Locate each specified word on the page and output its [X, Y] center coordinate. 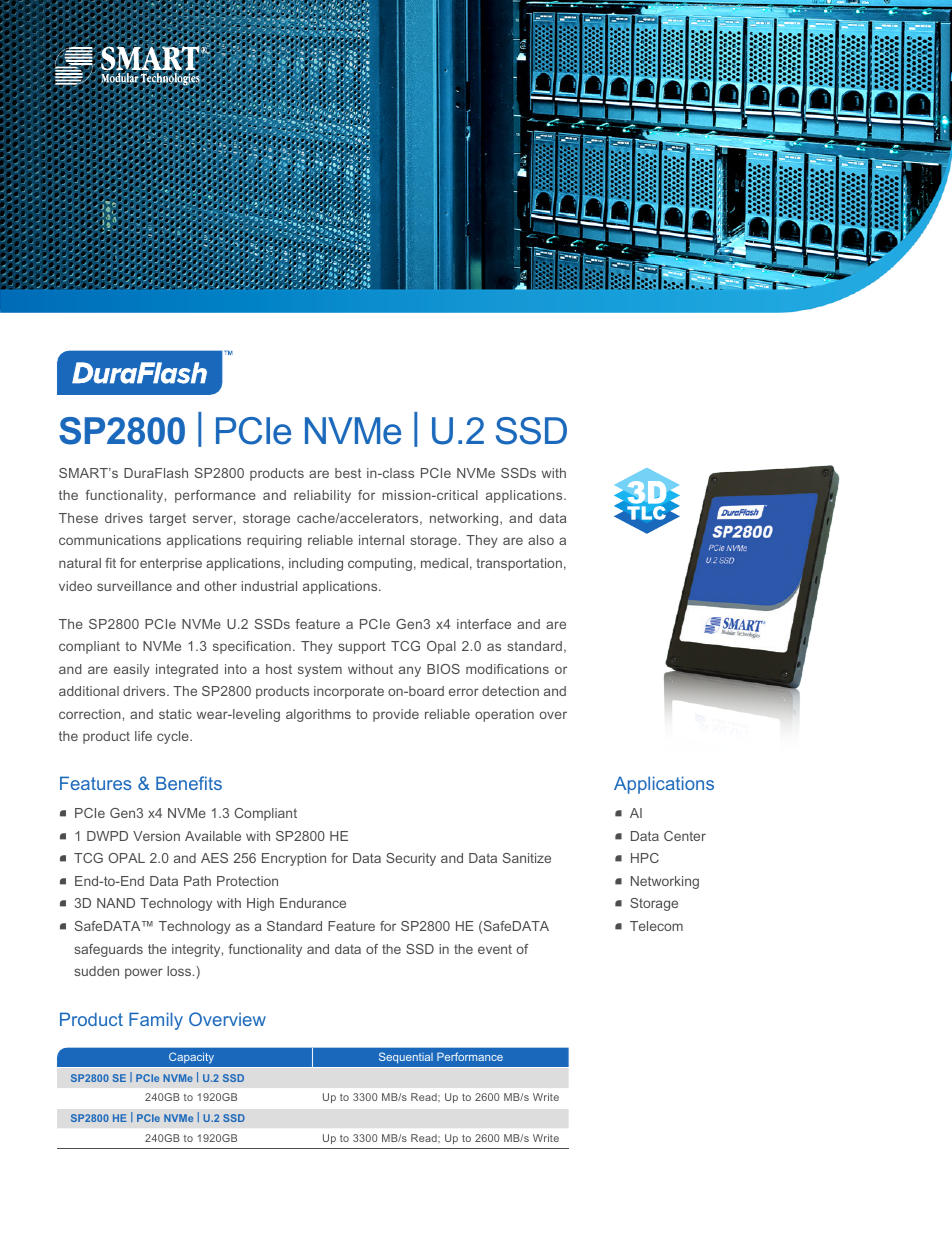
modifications [507, 669]
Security [411, 859]
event [495, 949]
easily [132, 670]
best [348, 473]
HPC [645, 858]
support [362, 647]
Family [156, 1021]
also [541, 540]
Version [156, 836]
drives [124, 518]
